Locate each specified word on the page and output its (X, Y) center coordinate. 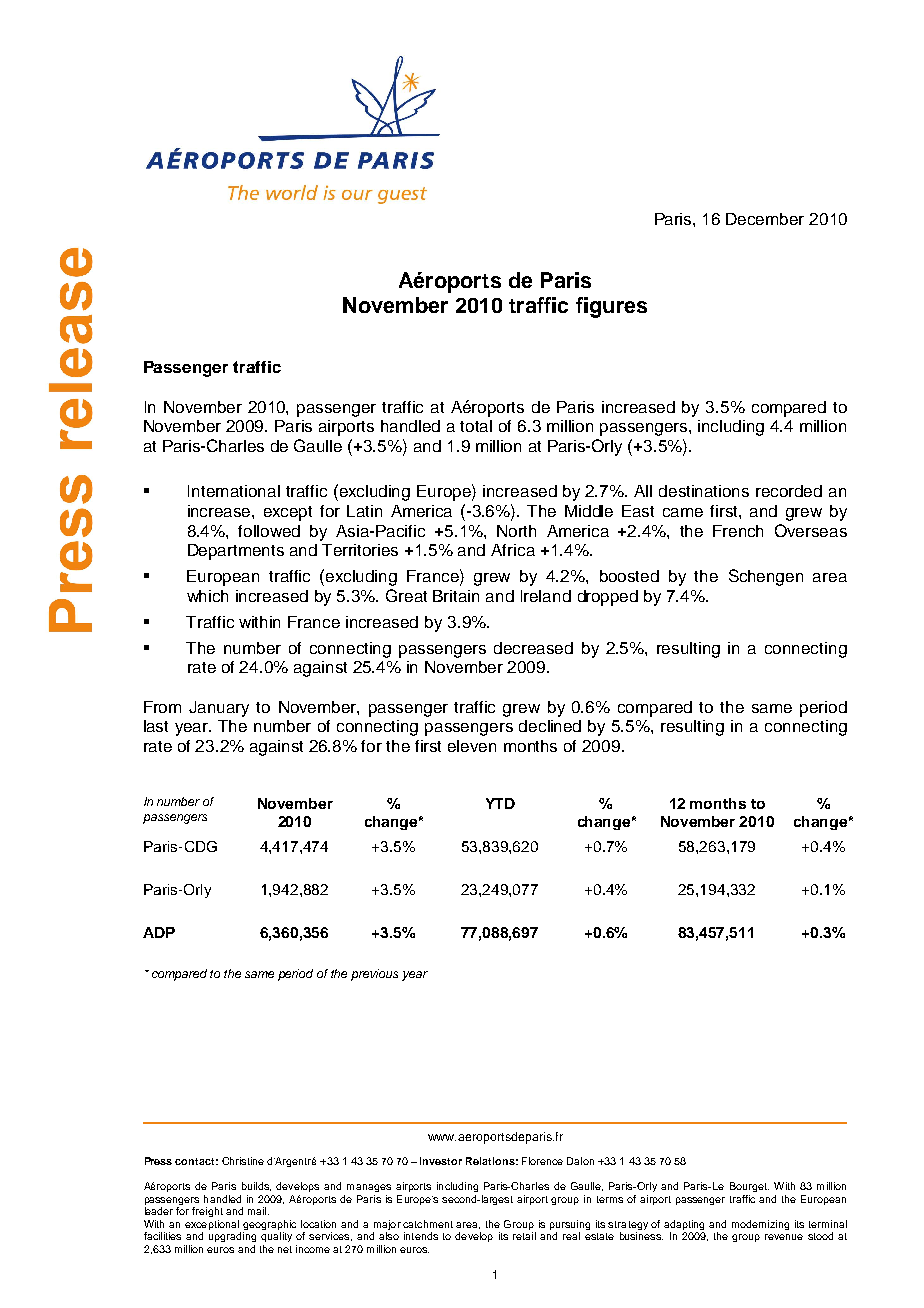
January (219, 709)
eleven (472, 746)
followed (269, 531)
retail (524, 1236)
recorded (789, 491)
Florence (542, 1161)
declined (550, 726)
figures (611, 307)
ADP (159, 932)
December (765, 219)
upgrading (232, 1237)
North (516, 531)
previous (374, 975)
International (234, 491)
